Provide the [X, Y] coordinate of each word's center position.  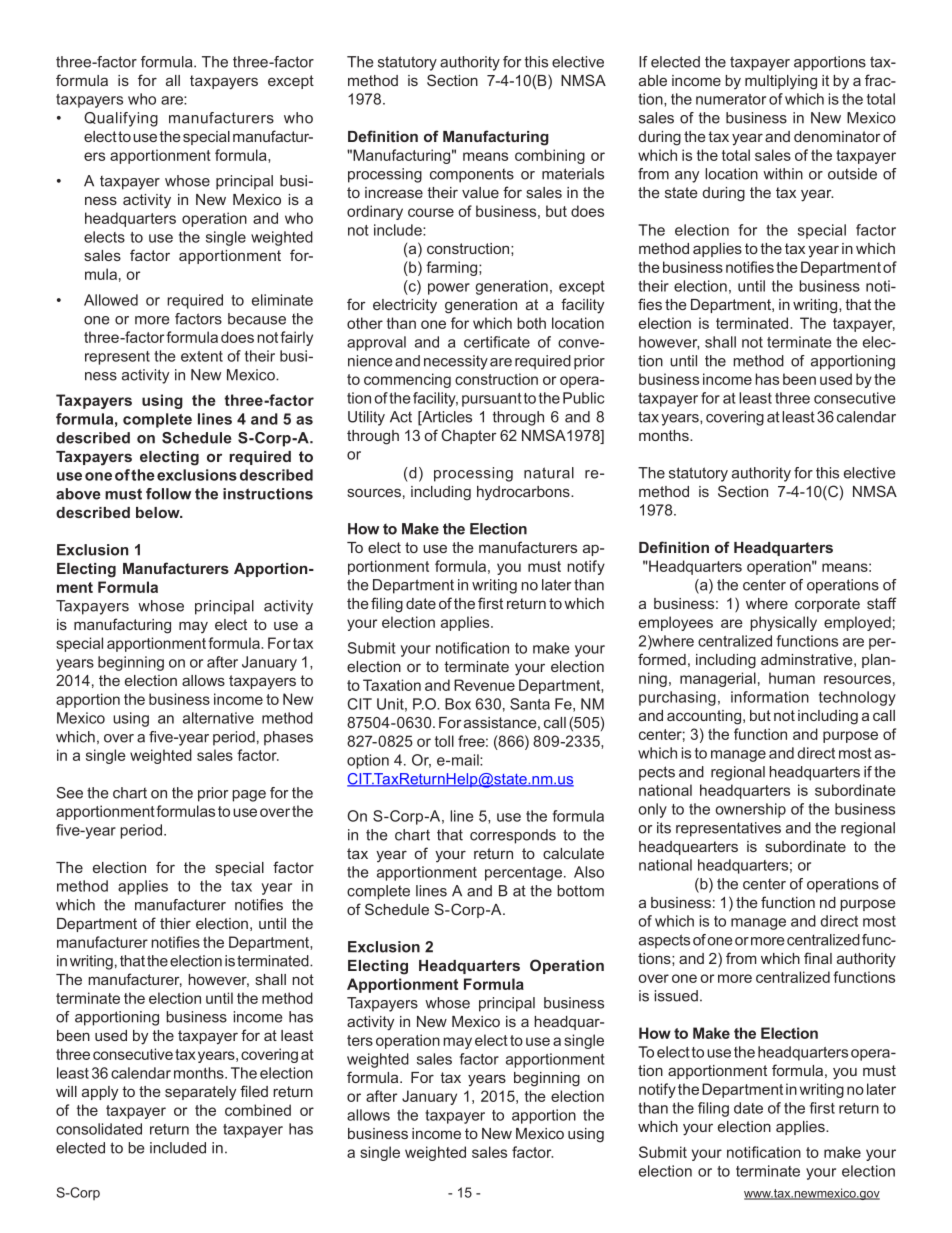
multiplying [781, 82]
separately [200, 1093]
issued [676, 996]
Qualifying [121, 119]
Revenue [484, 685]
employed [857, 623]
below [159, 512]
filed [254, 1091]
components [472, 176]
